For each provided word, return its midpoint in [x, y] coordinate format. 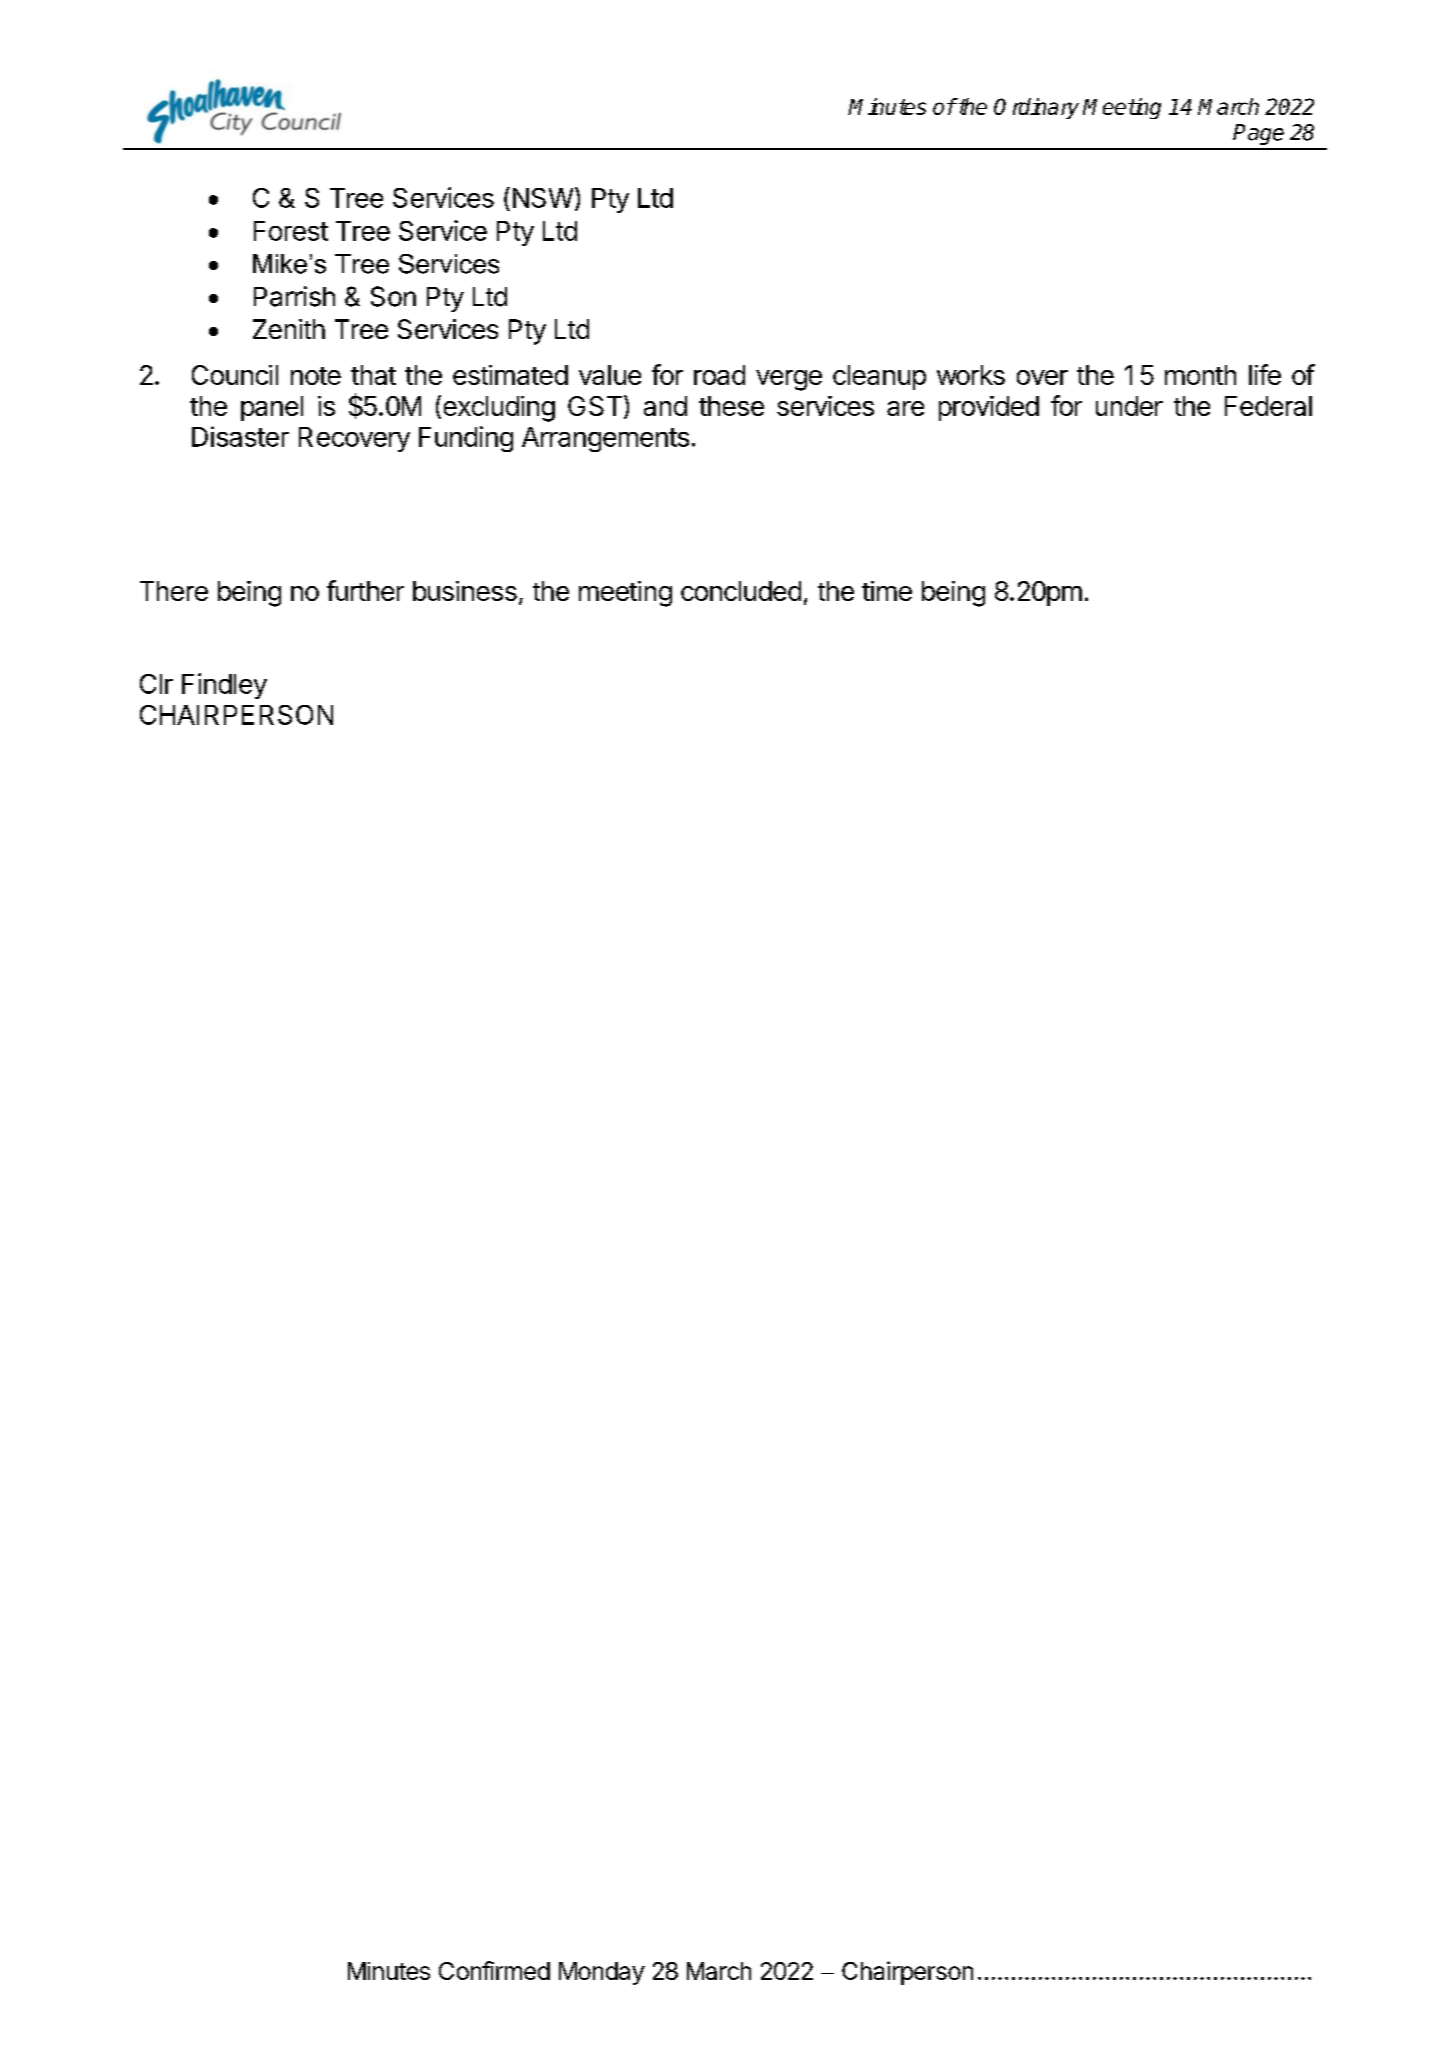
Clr [156, 684]
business [465, 591]
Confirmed [494, 1970]
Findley [224, 686]
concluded [741, 591]
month [1200, 375]
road [719, 375]
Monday [602, 1973]
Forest [291, 231]
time [887, 591]
